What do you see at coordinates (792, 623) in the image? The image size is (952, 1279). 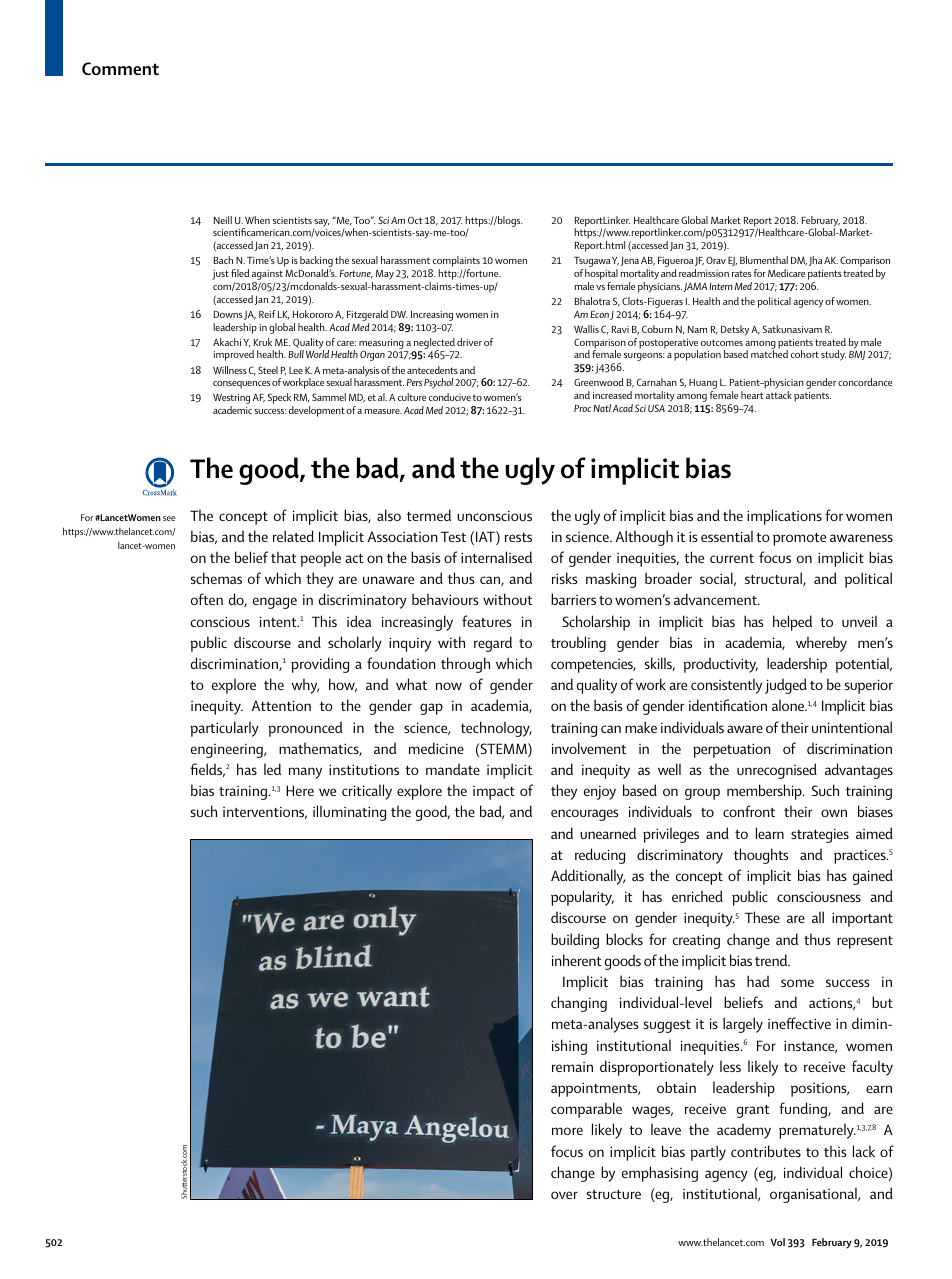 I see `helped` at bounding box center [792, 623].
